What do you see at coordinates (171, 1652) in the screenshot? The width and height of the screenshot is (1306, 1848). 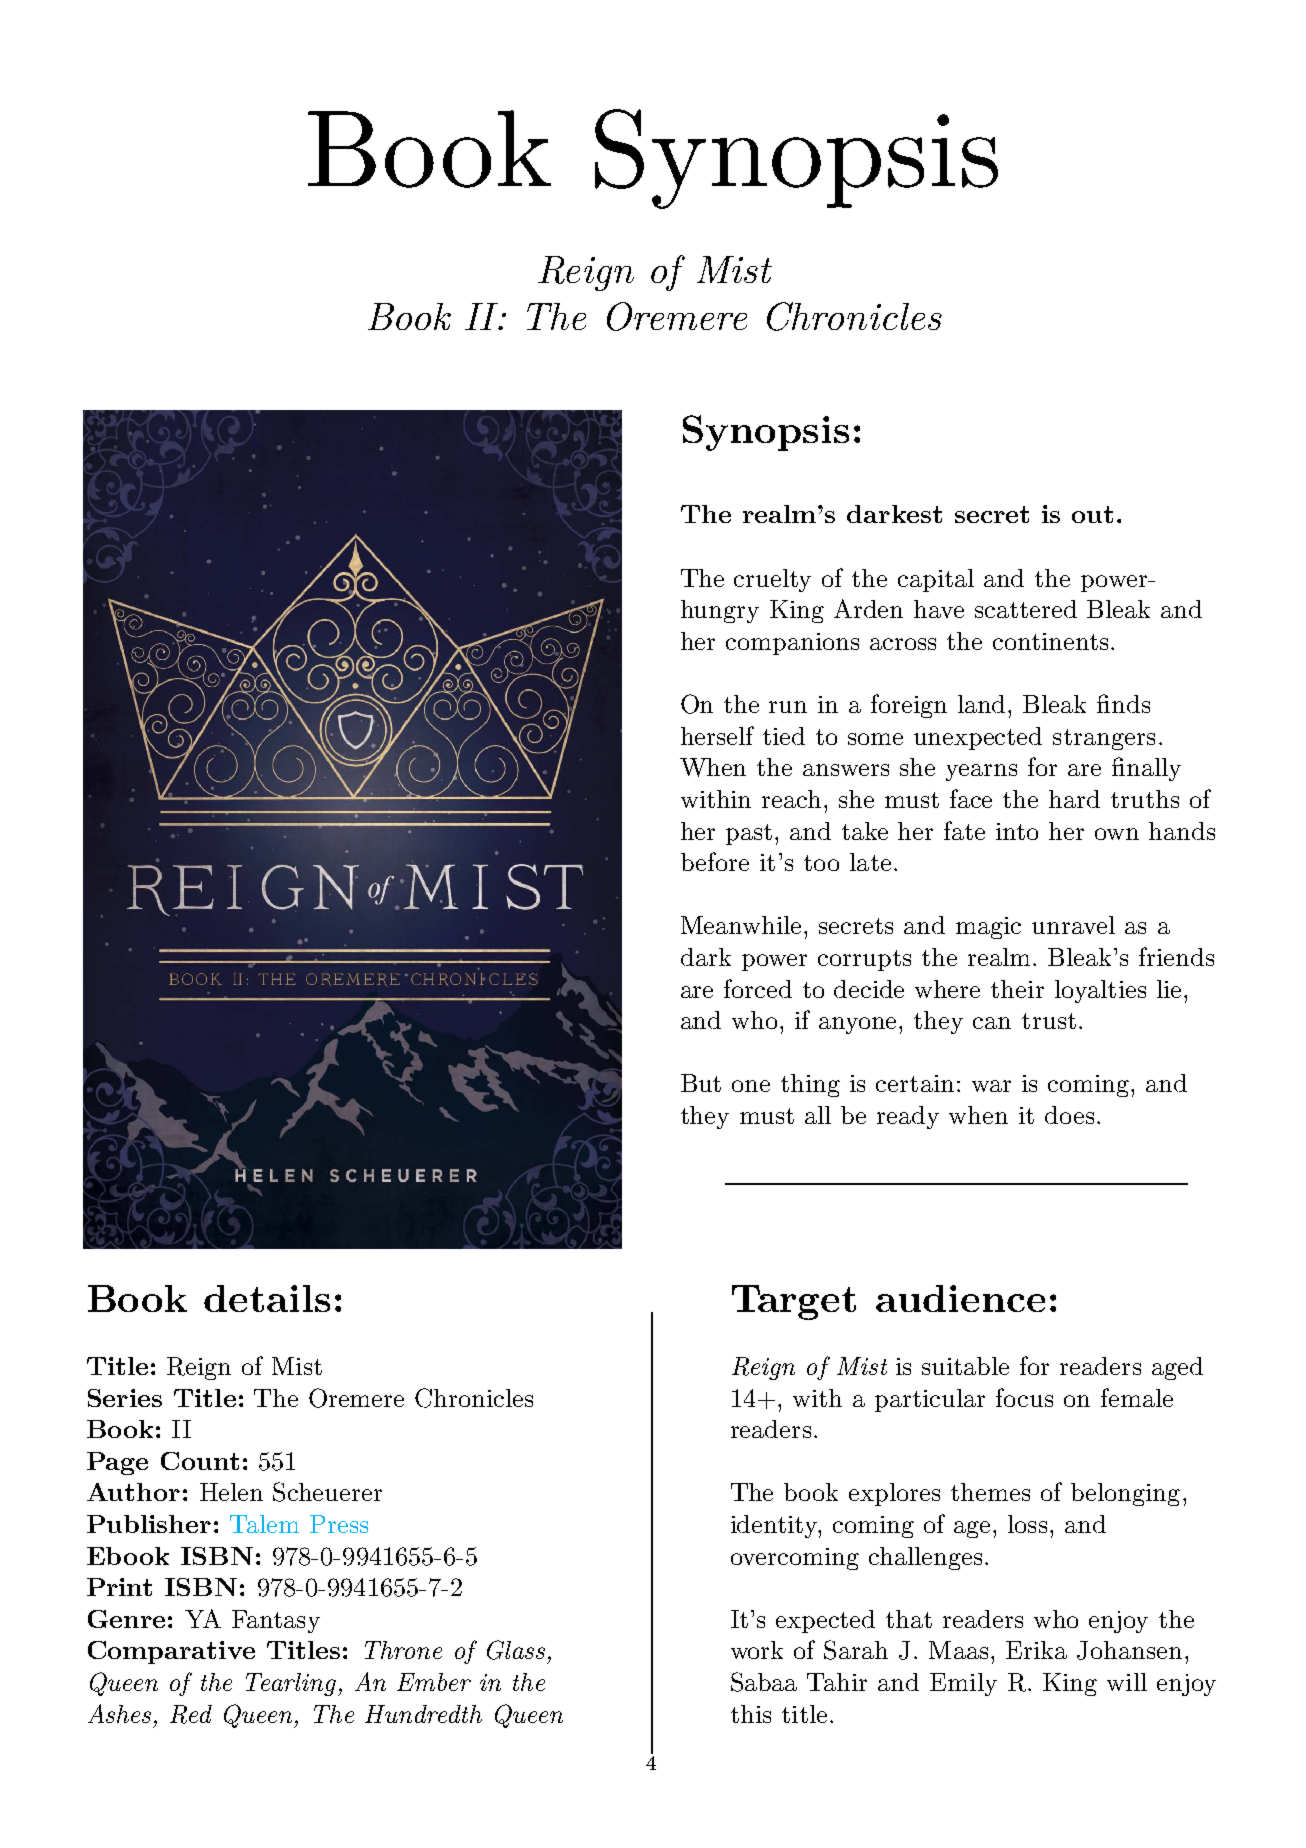 I see `Comparative` at bounding box center [171, 1652].
